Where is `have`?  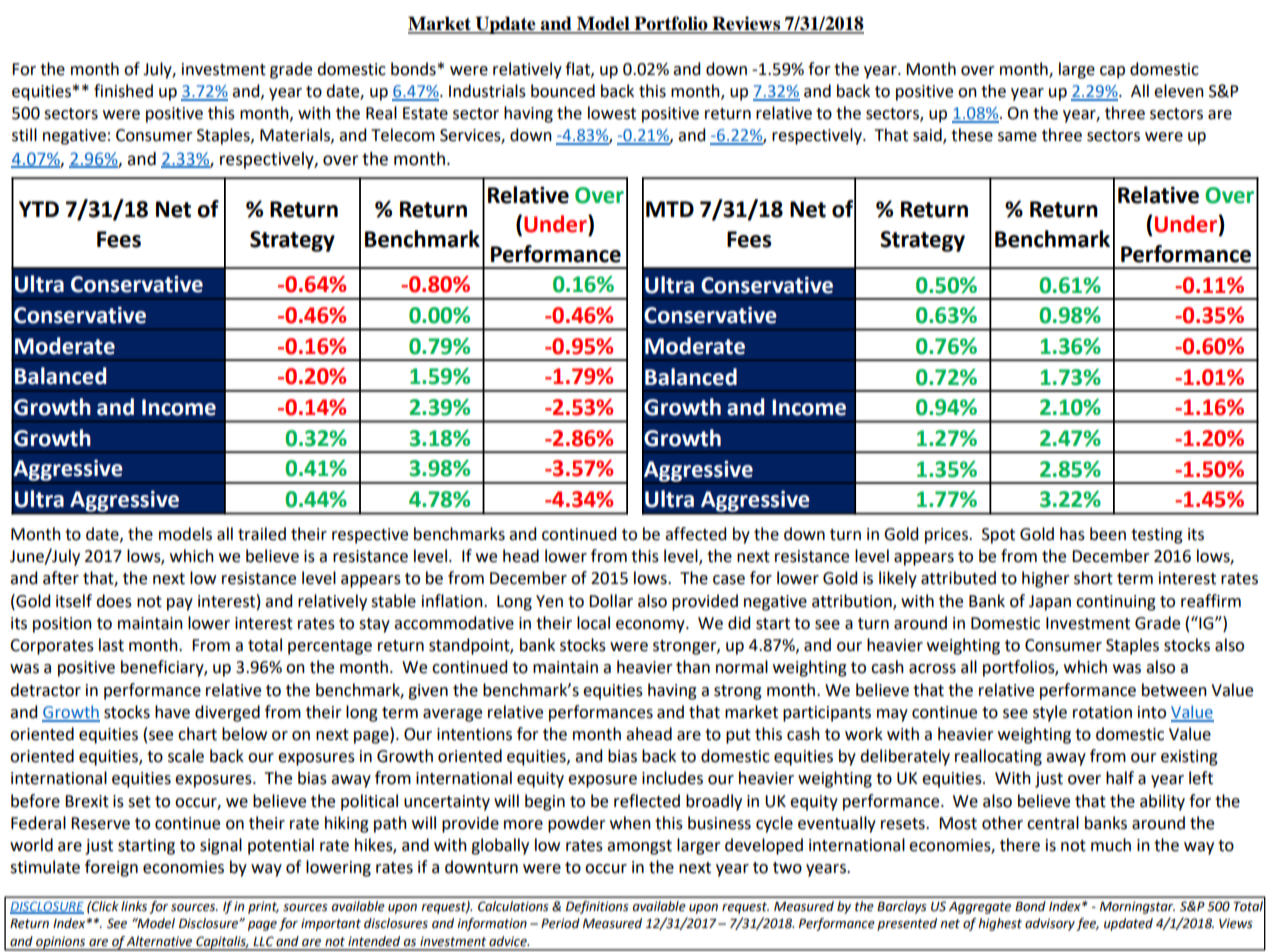
have is located at coordinates (172, 712).
